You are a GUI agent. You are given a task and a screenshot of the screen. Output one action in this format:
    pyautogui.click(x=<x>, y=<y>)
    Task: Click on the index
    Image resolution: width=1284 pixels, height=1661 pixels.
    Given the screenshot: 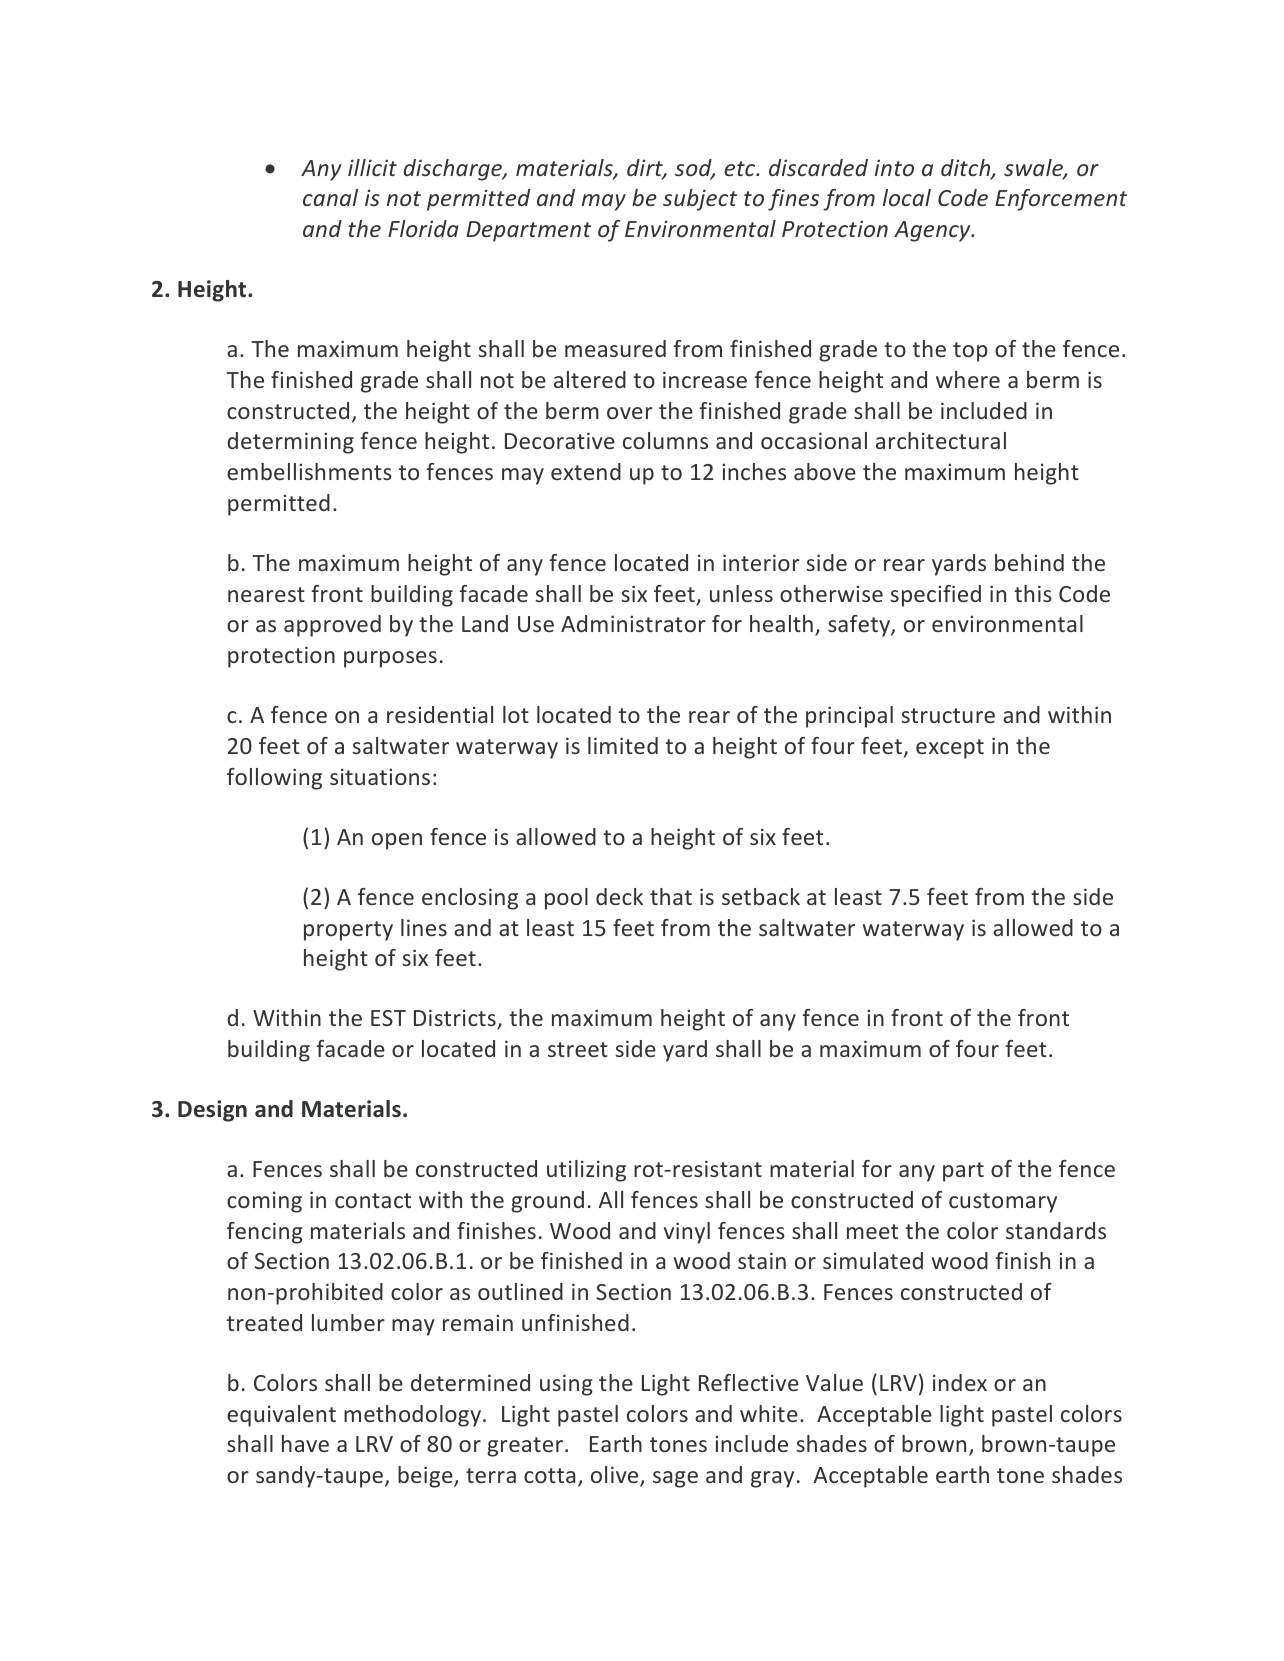 What is the action you would take?
    pyautogui.click(x=960, y=1382)
